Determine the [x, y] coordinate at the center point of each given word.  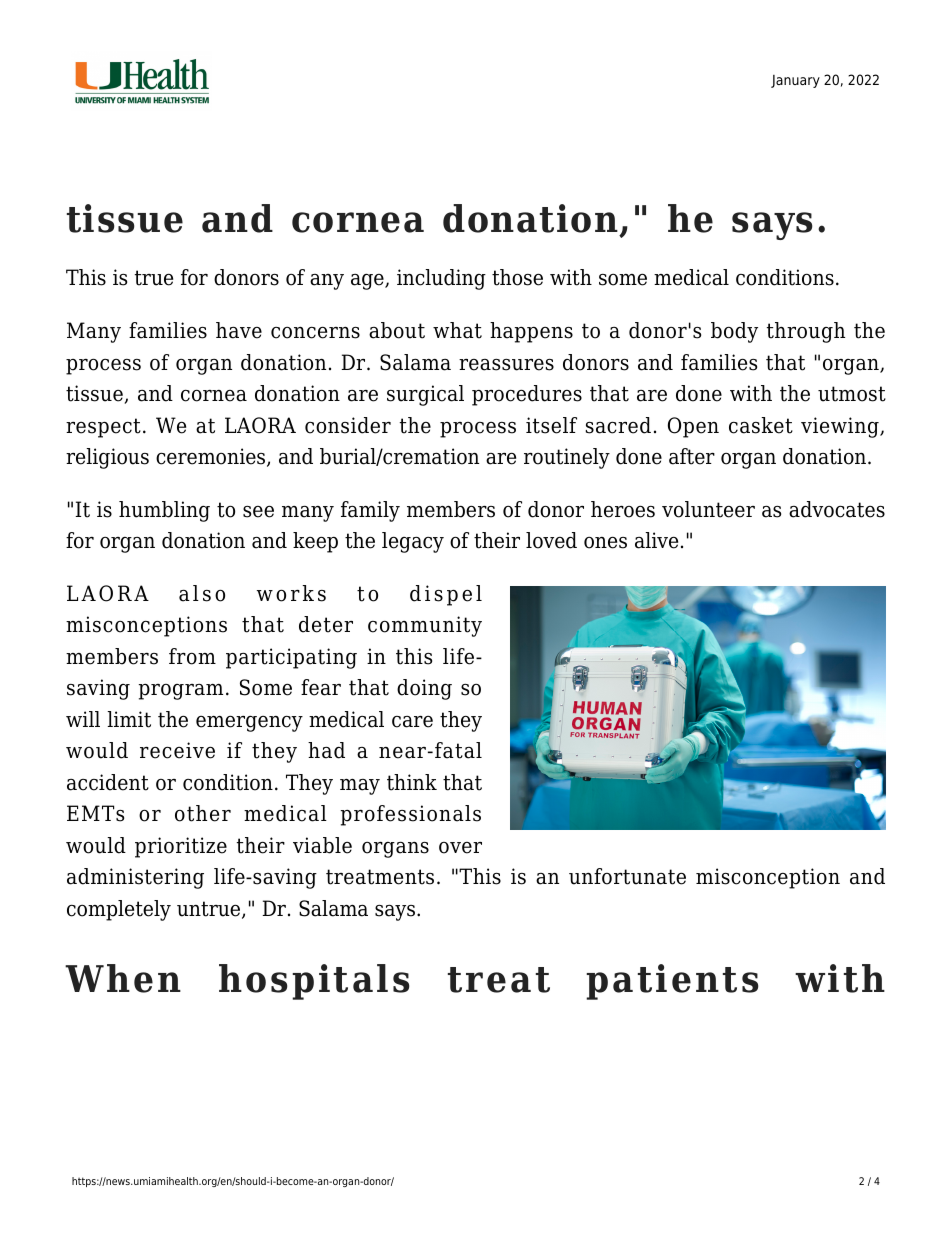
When [123, 978]
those [517, 277]
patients [672, 982]
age [368, 282]
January [795, 81]
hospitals [314, 982]
